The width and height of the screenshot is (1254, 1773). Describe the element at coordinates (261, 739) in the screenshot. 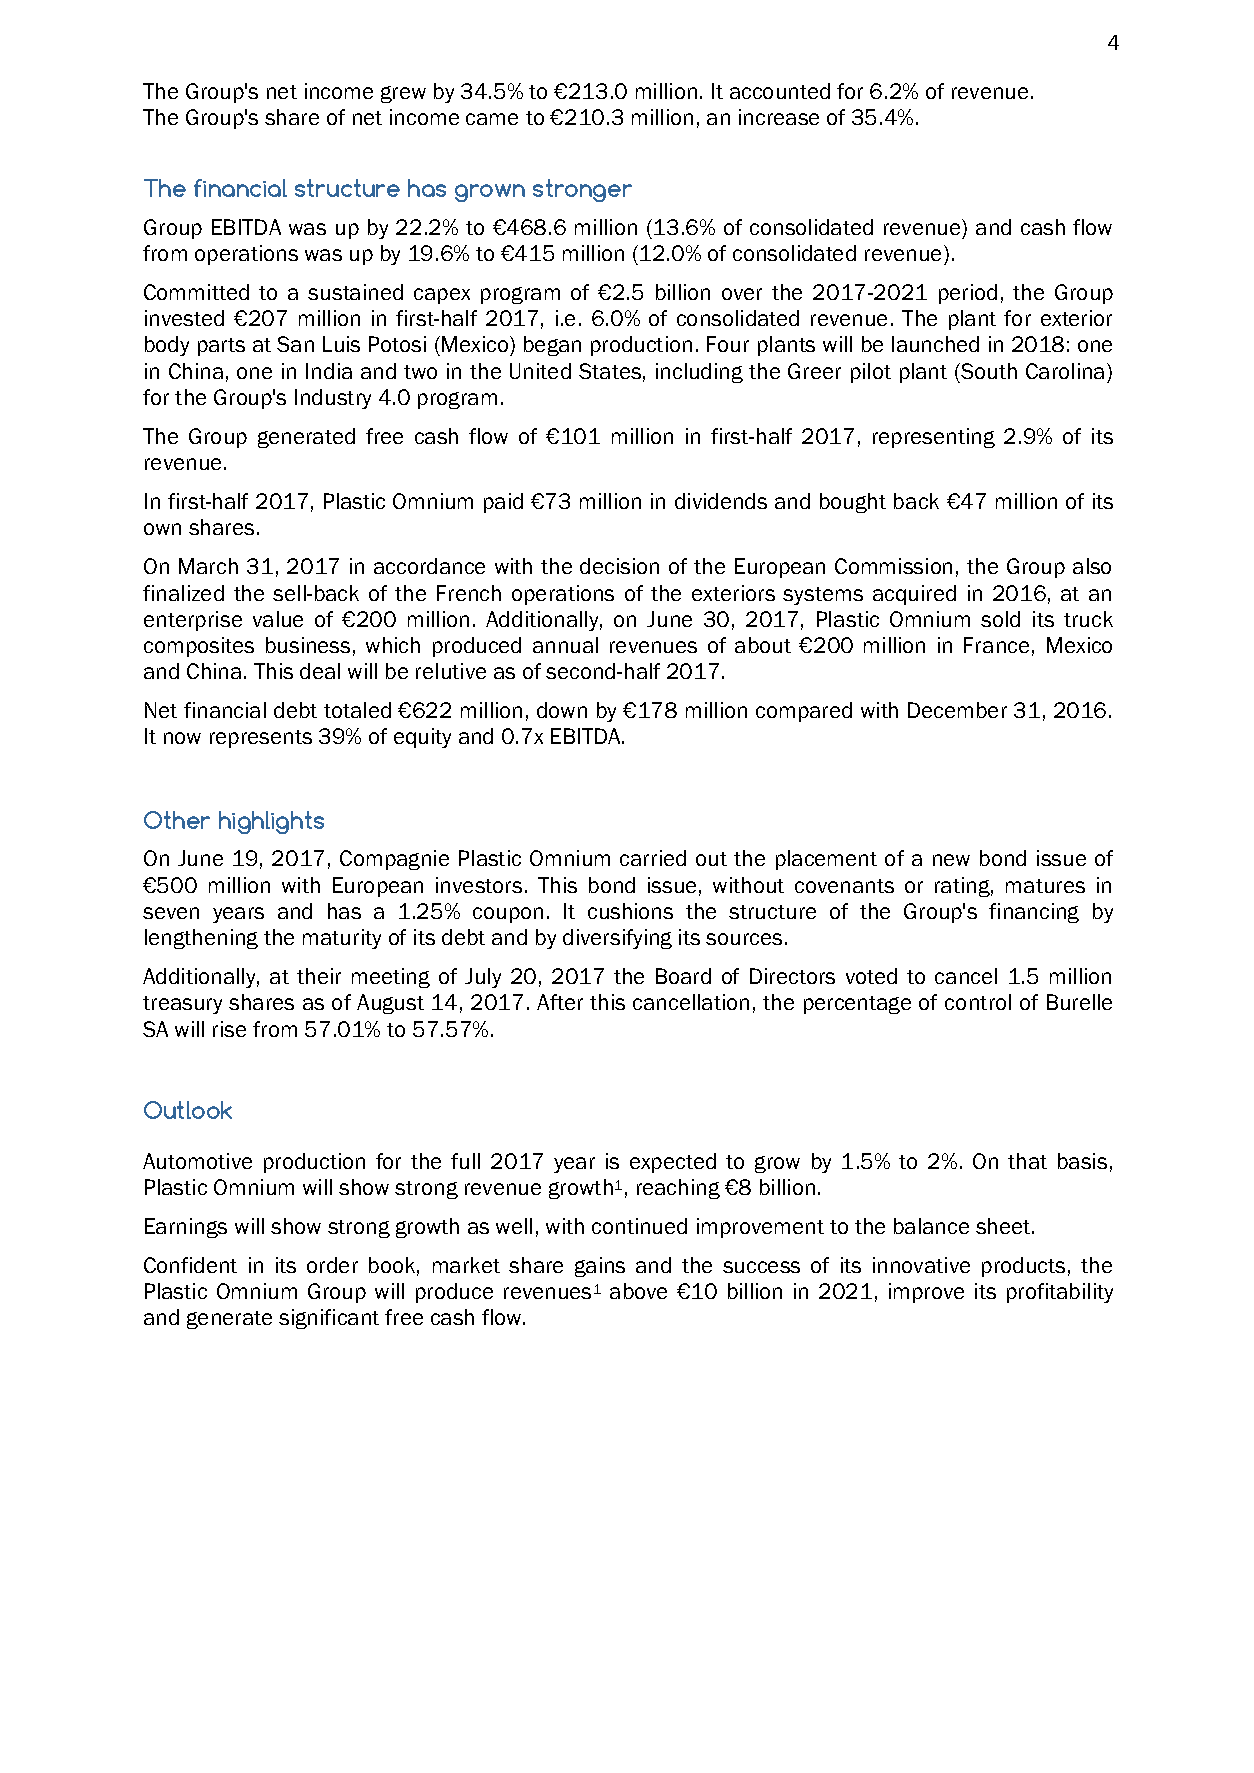

I see `represents` at that location.
